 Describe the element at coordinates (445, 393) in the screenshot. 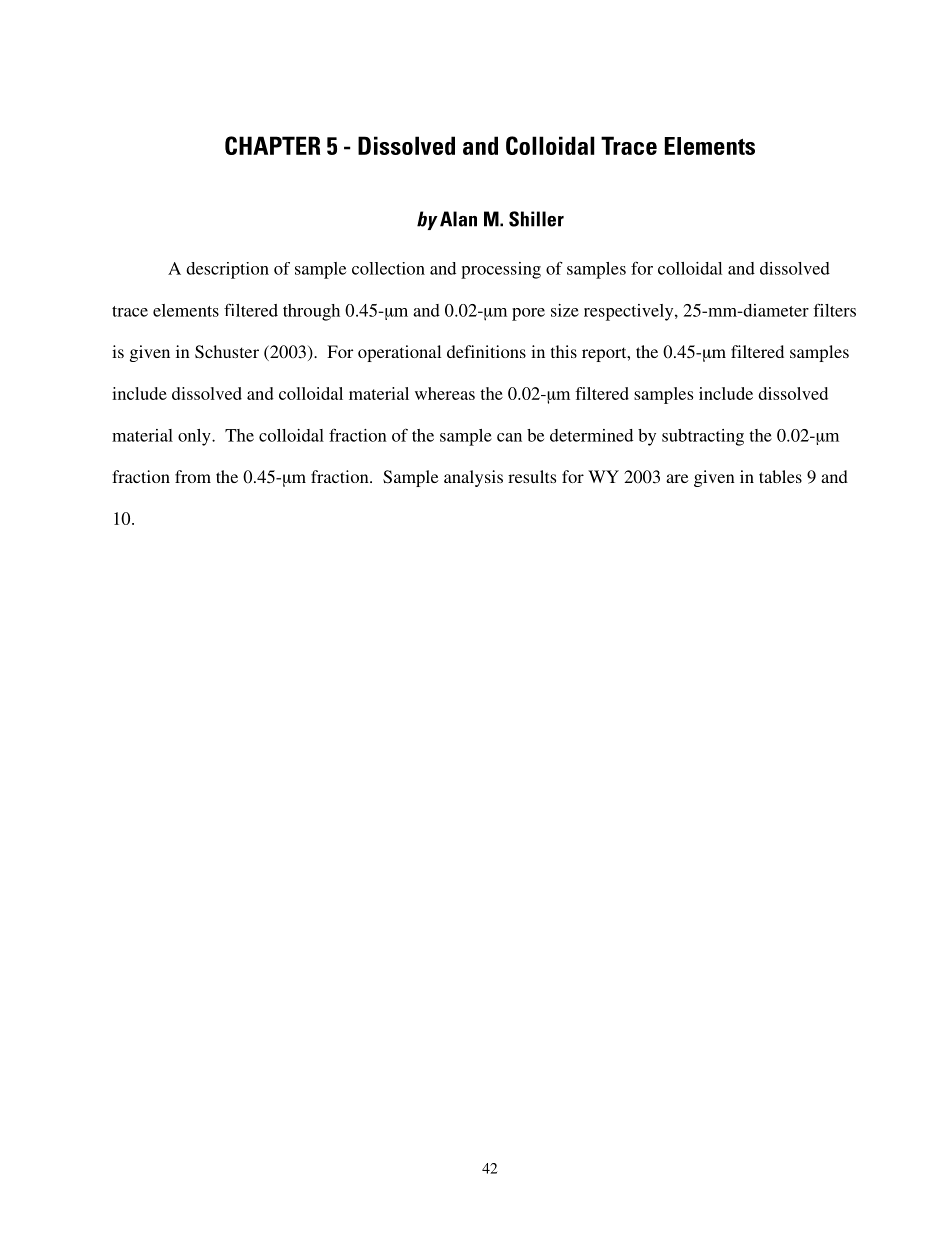

I see `whereas` at that location.
